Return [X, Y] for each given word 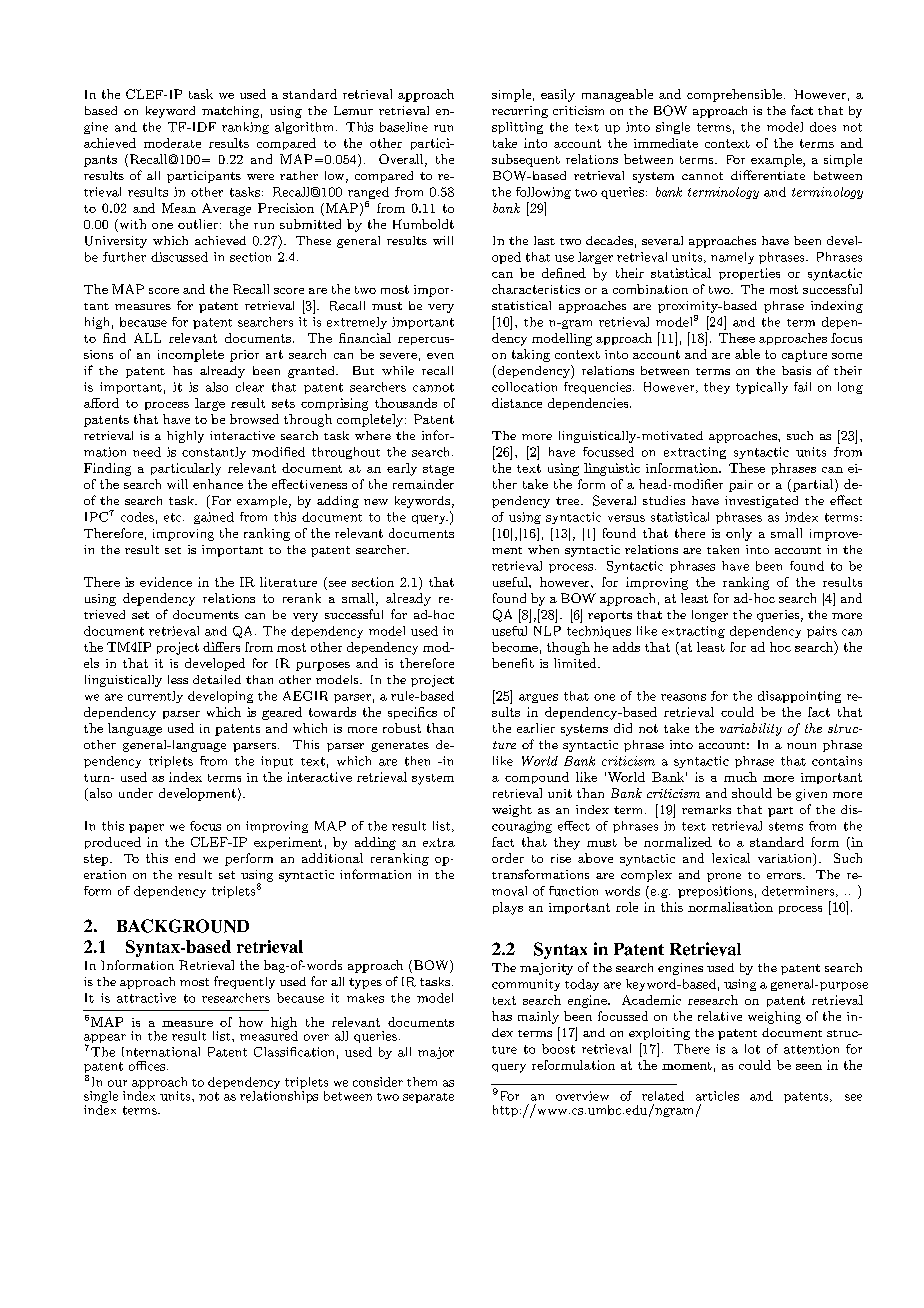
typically [762, 388]
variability [751, 729]
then [417, 761]
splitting [517, 128]
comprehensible [734, 95]
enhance [218, 484]
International [161, 1052]
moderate [172, 143]
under [136, 793]
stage [438, 470]
